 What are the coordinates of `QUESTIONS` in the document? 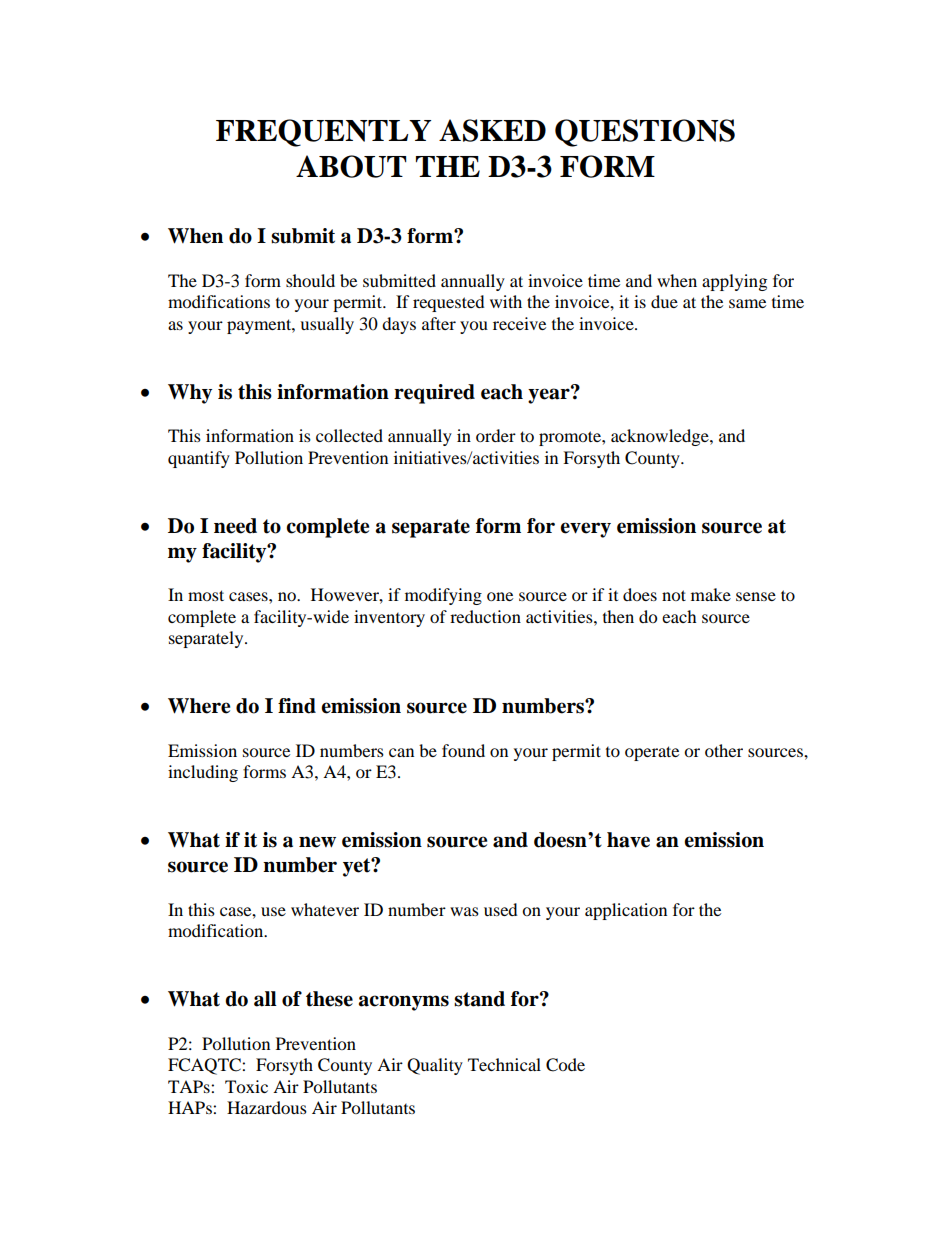 It's located at (645, 133).
